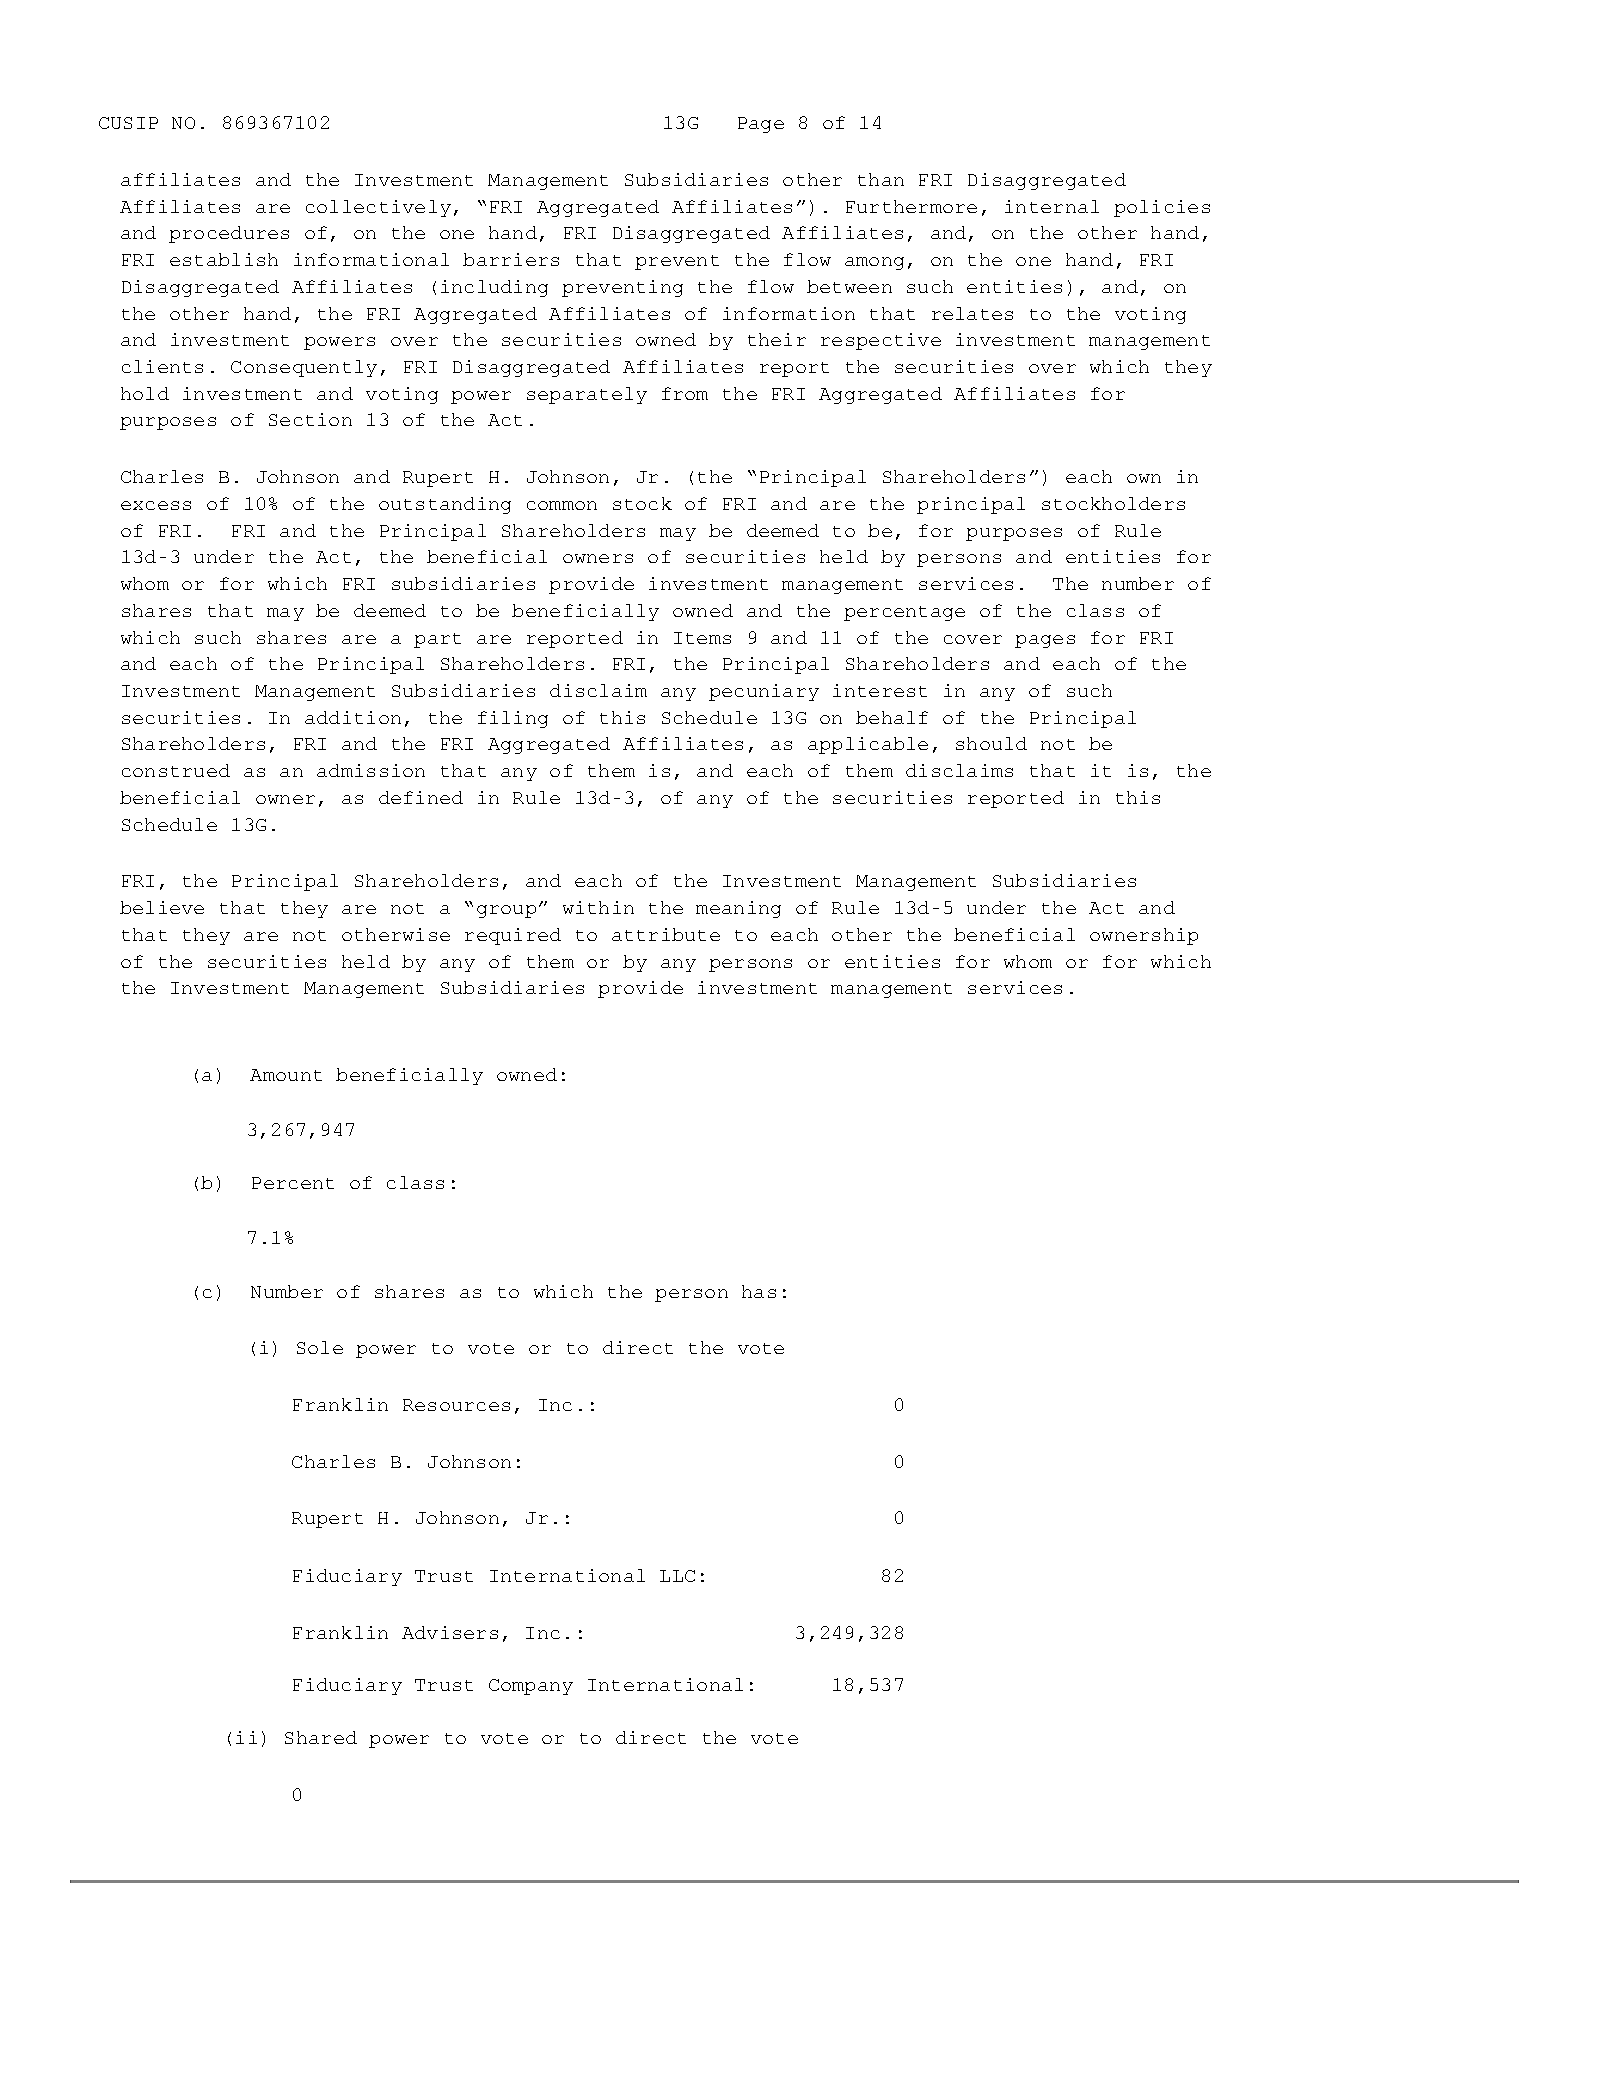  I want to click on internal, so click(1052, 206).
